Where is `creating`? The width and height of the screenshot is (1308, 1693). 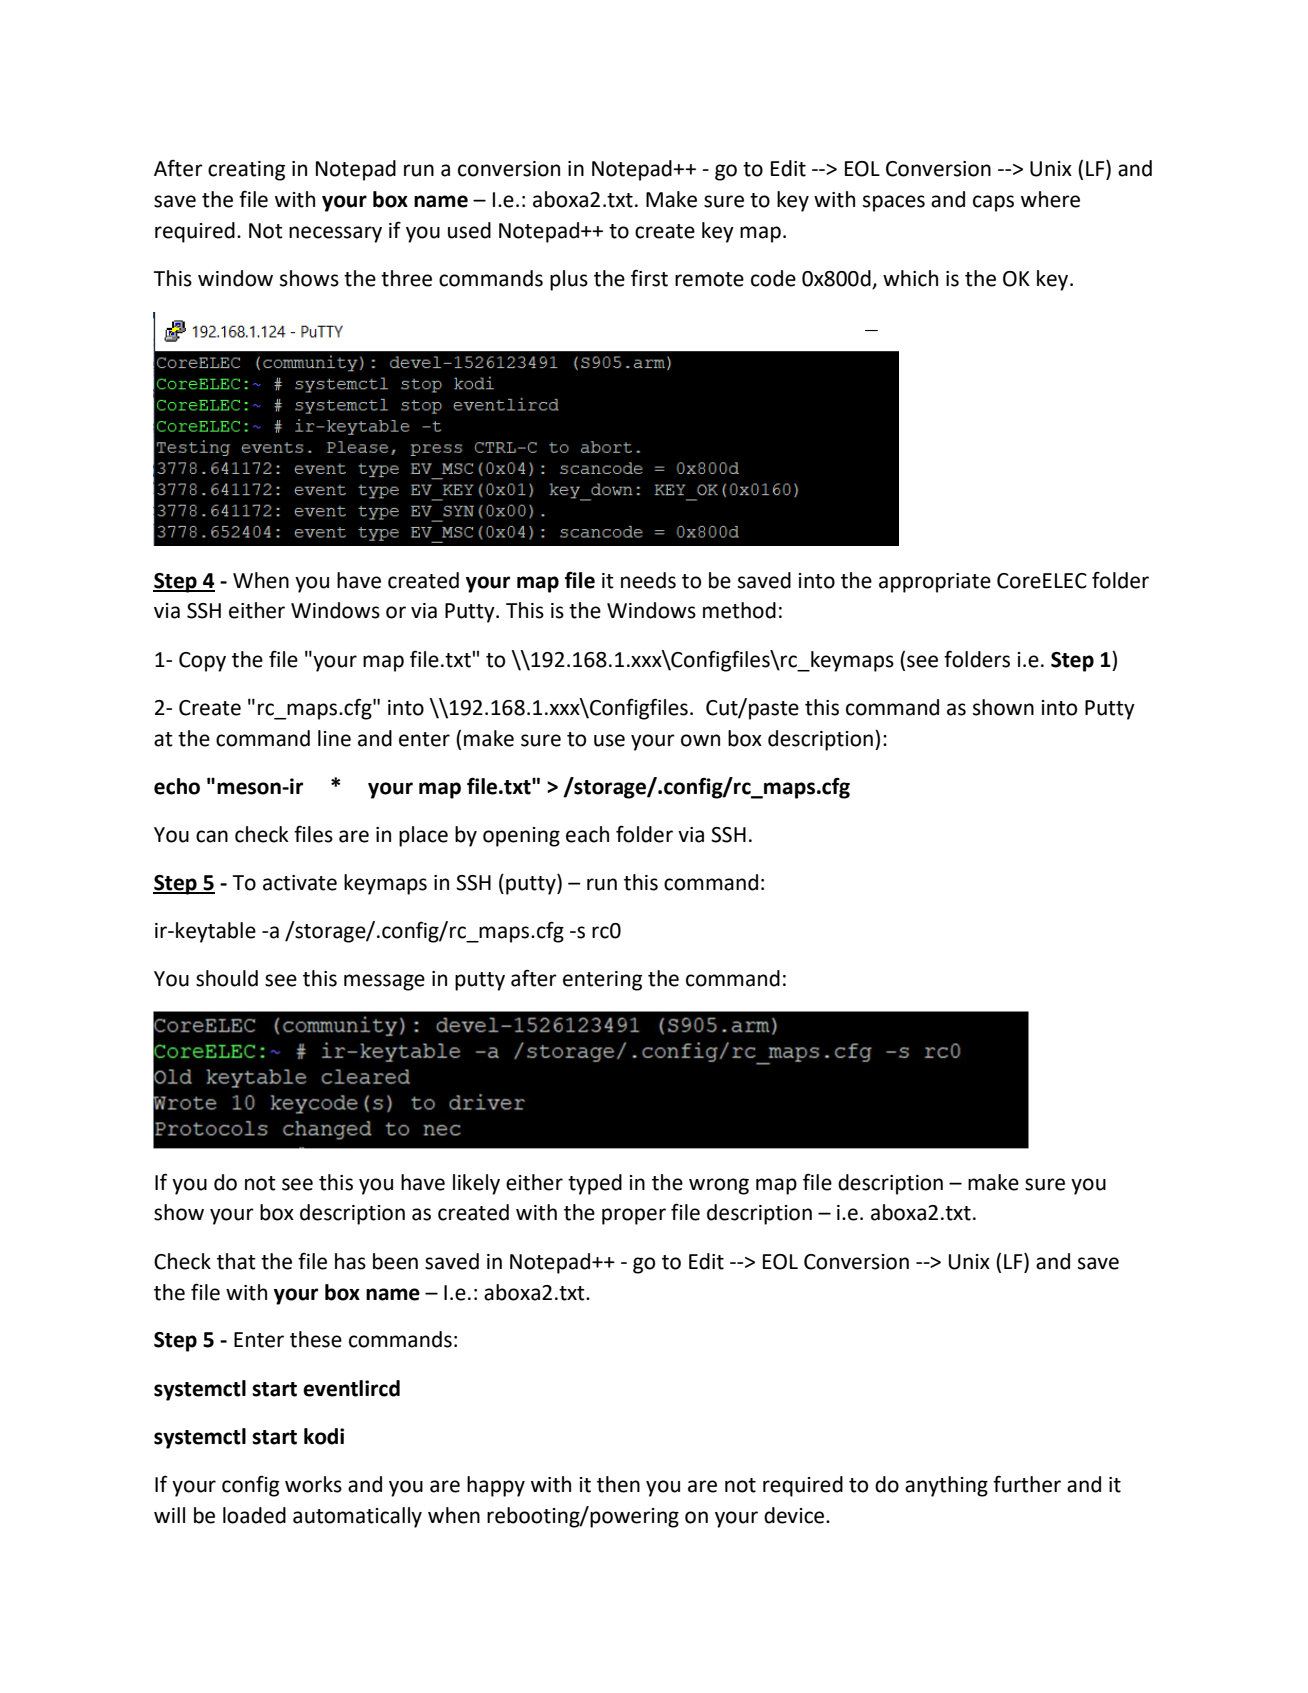
creating is located at coordinates (246, 171).
